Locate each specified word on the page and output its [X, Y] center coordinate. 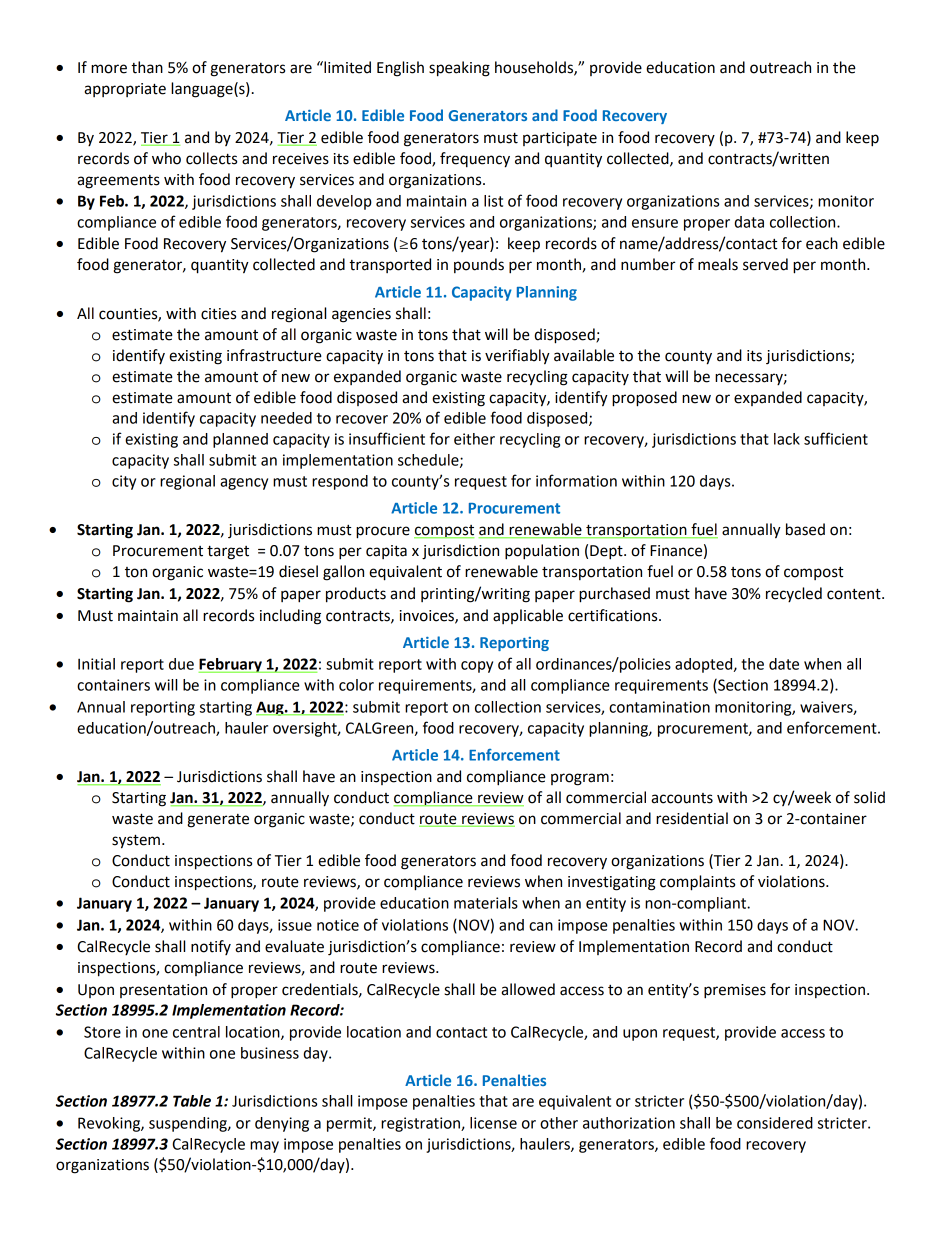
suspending [189, 1124]
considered [775, 1123]
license [493, 1123]
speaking [459, 69]
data [749, 222]
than [147, 67]
